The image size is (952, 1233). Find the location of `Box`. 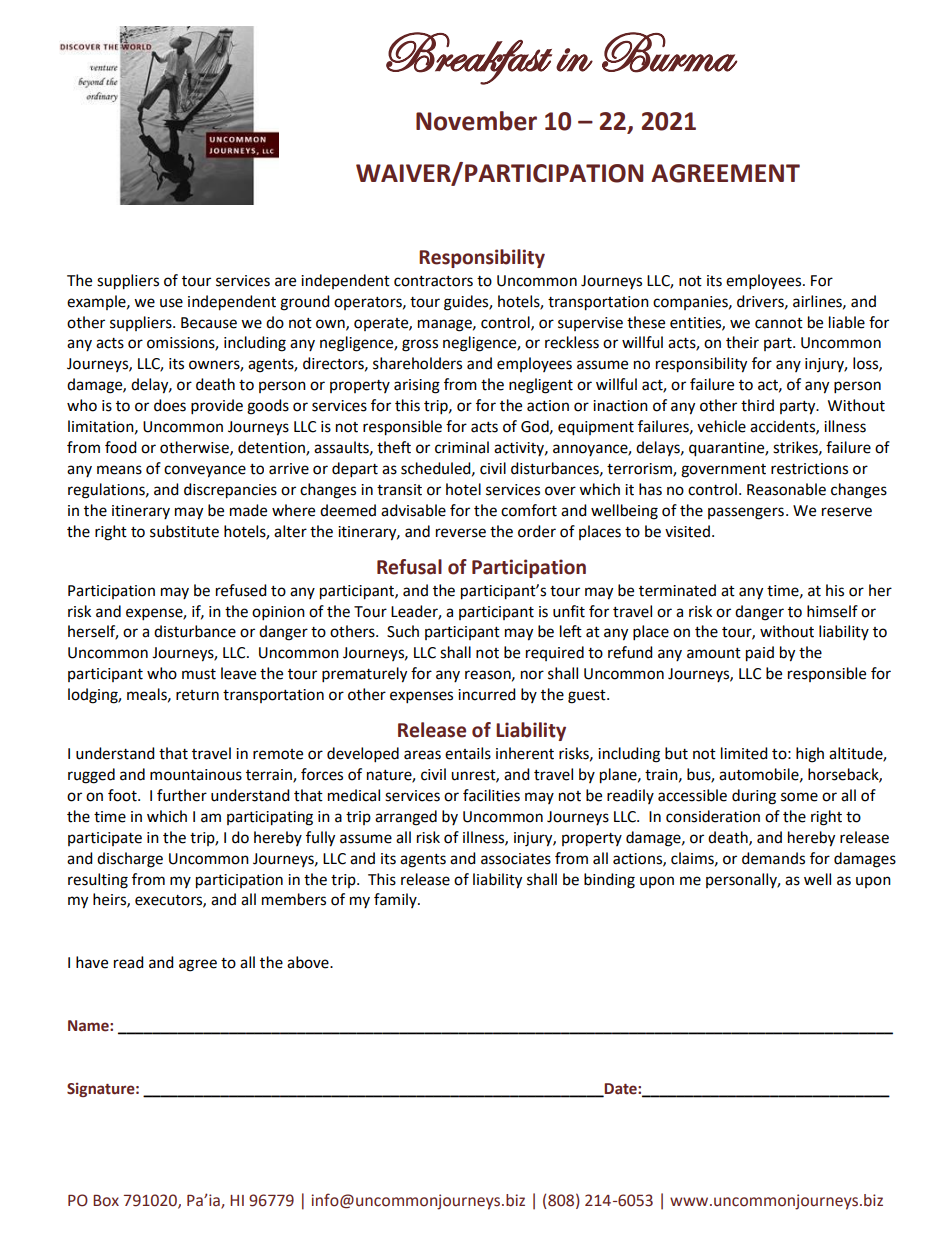

Box is located at coordinates (106, 1201).
